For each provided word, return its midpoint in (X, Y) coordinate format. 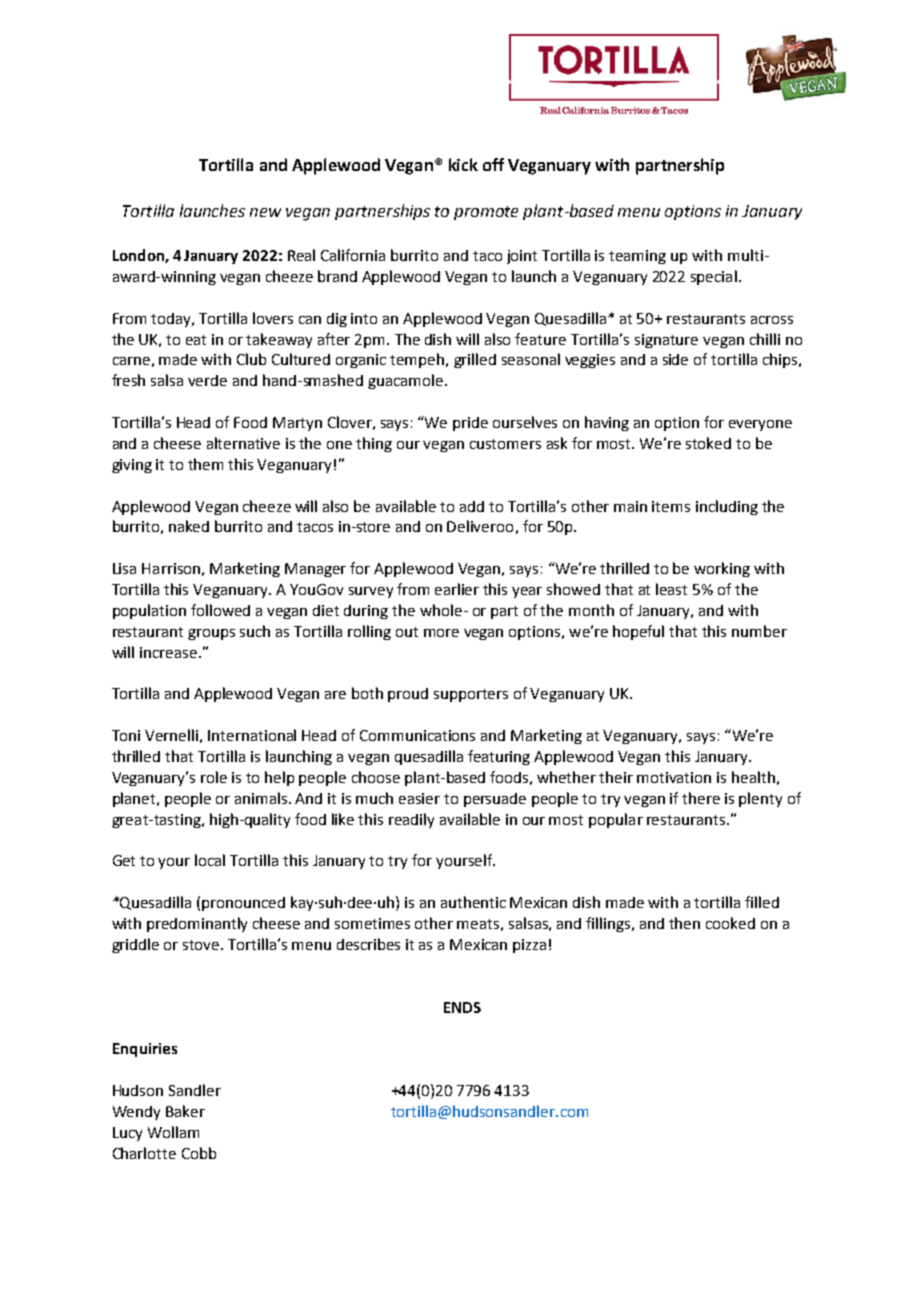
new (265, 212)
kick (463, 164)
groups (211, 634)
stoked (708, 443)
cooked (730, 923)
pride (470, 424)
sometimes (372, 923)
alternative (243, 443)
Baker (185, 1111)
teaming (637, 257)
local (210, 860)
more (441, 633)
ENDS (462, 1007)
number (759, 631)
